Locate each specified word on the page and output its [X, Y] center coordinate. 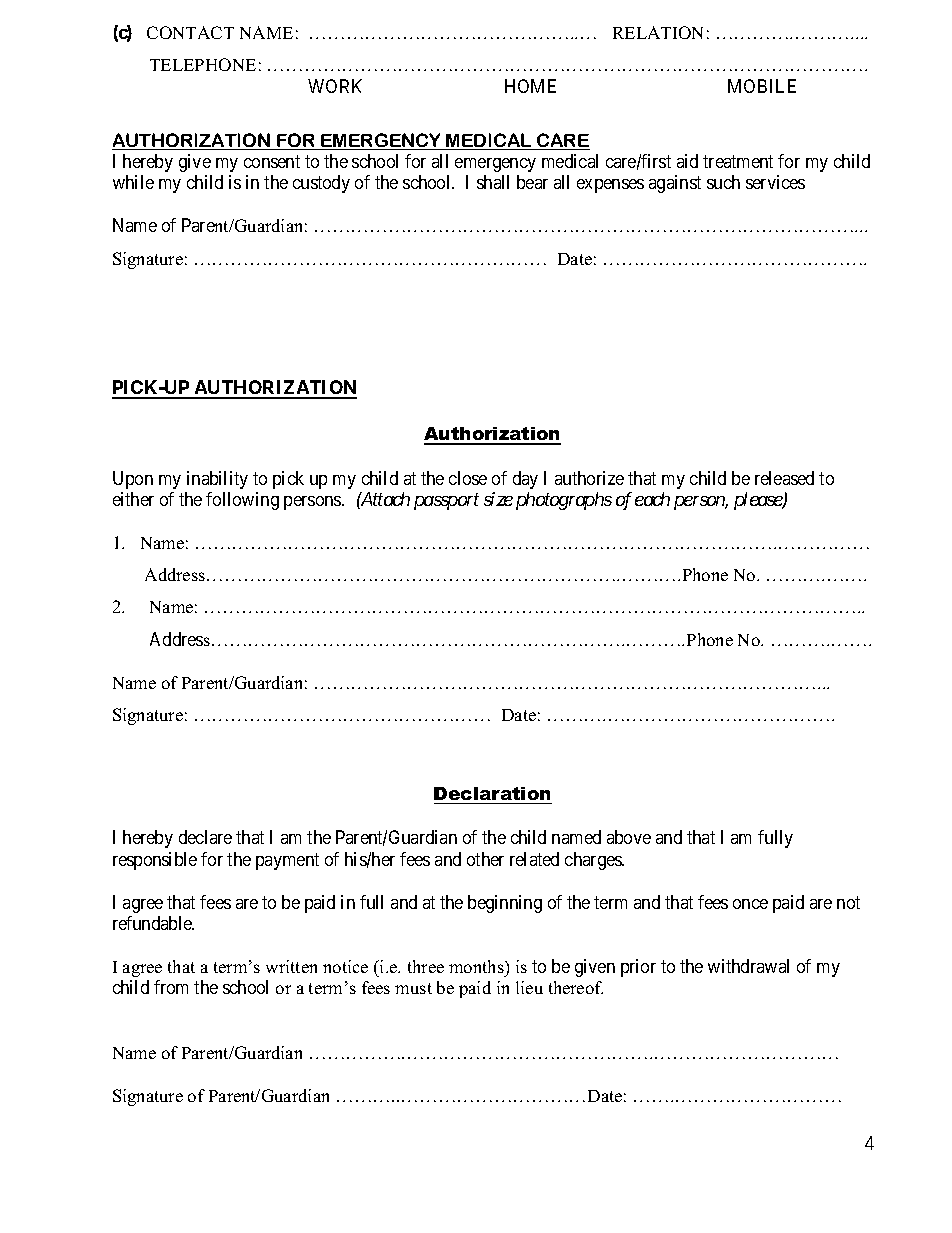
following [242, 501]
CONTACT [190, 32]
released [784, 478]
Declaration [492, 793]
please [759, 501]
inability [217, 480]
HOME [530, 86]
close [468, 478]
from [171, 987]
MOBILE [762, 86]
